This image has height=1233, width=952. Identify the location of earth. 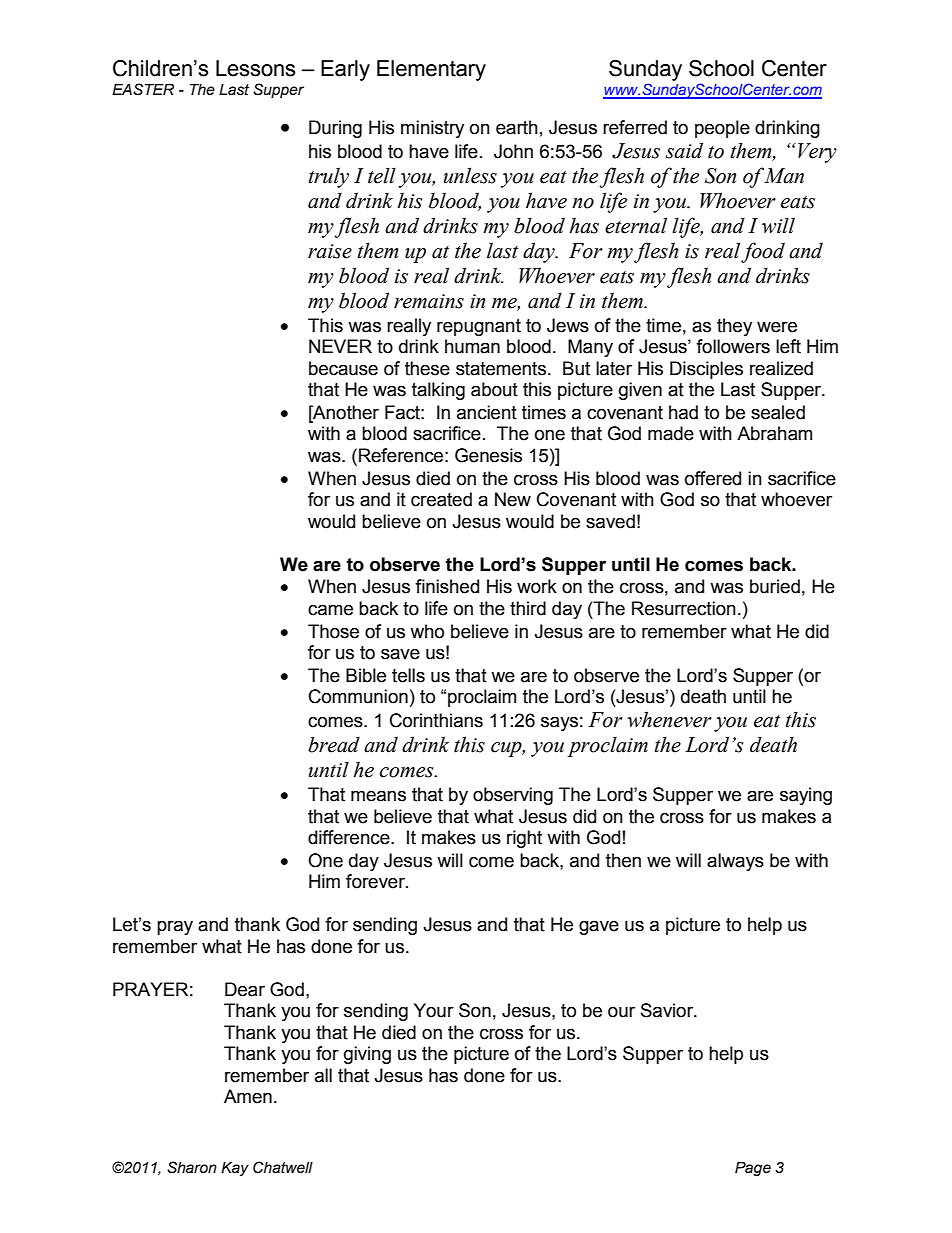
(517, 127).
